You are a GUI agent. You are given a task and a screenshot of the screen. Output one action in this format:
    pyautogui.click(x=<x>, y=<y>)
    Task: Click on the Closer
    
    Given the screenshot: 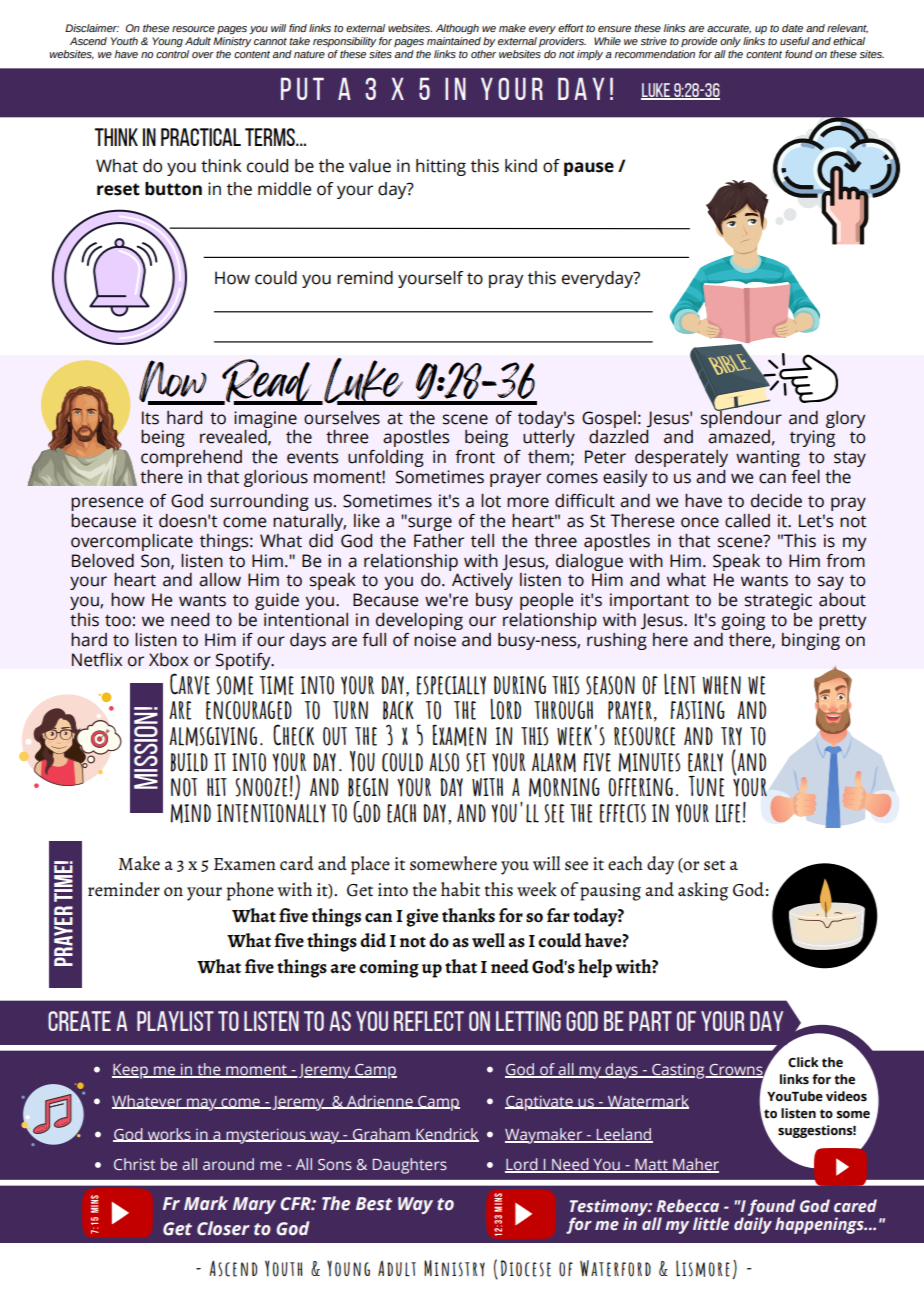 What is the action you would take?
    pyautogui.click(x=223, y=1228)
